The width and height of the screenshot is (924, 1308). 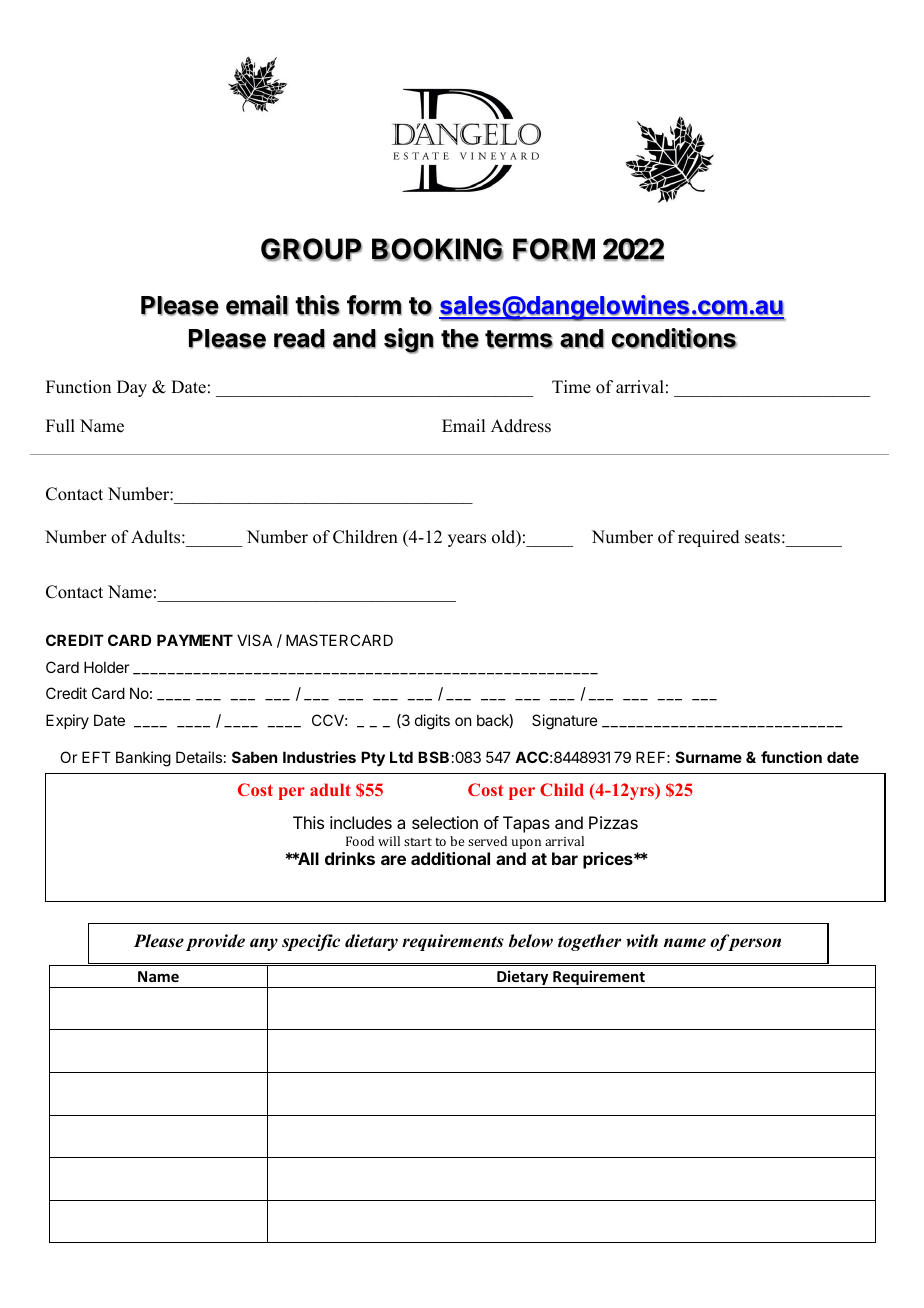 I want to click on digits, so click(x=432, y=722).
